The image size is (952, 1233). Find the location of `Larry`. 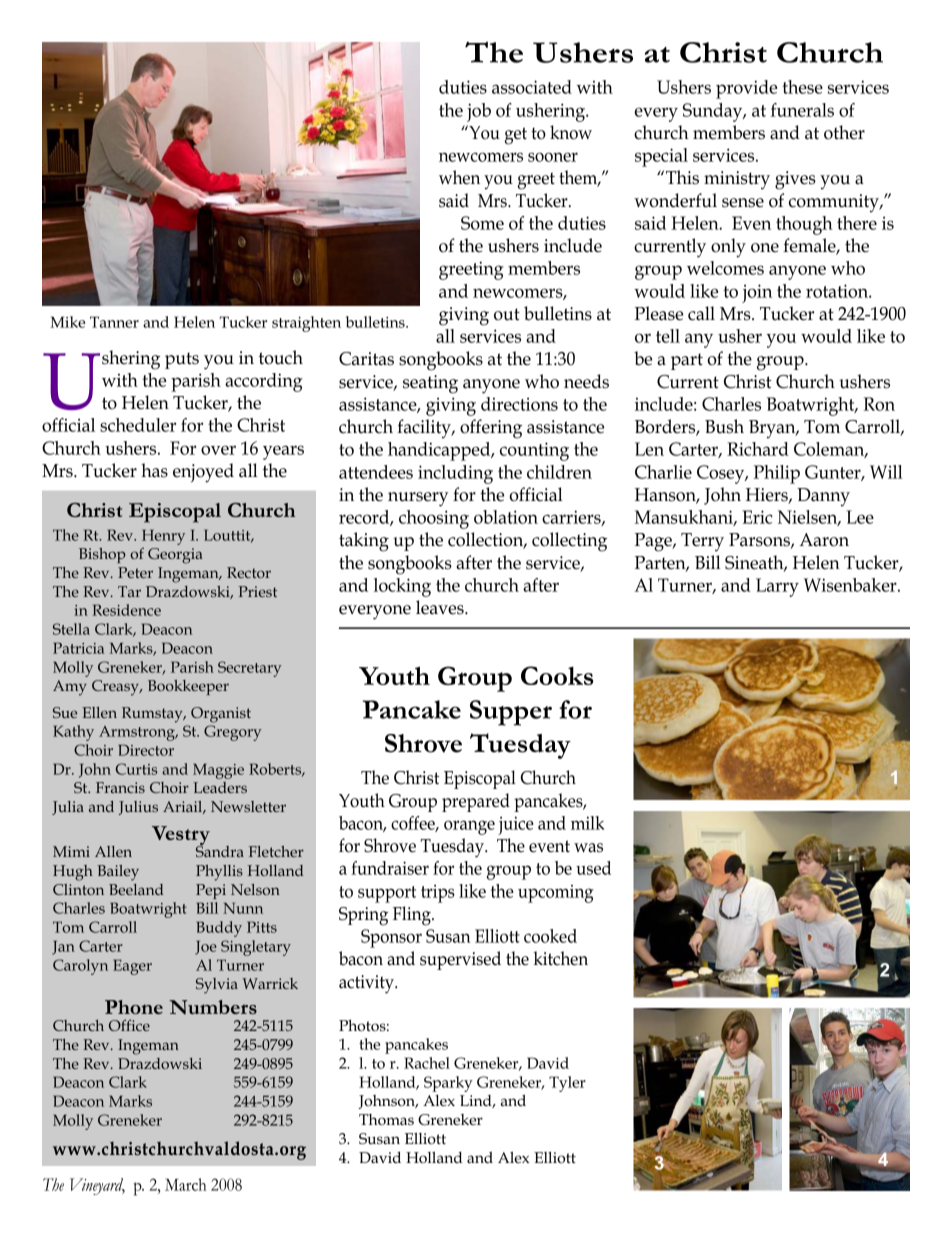

Larry is located at coordinates (777, 587).
